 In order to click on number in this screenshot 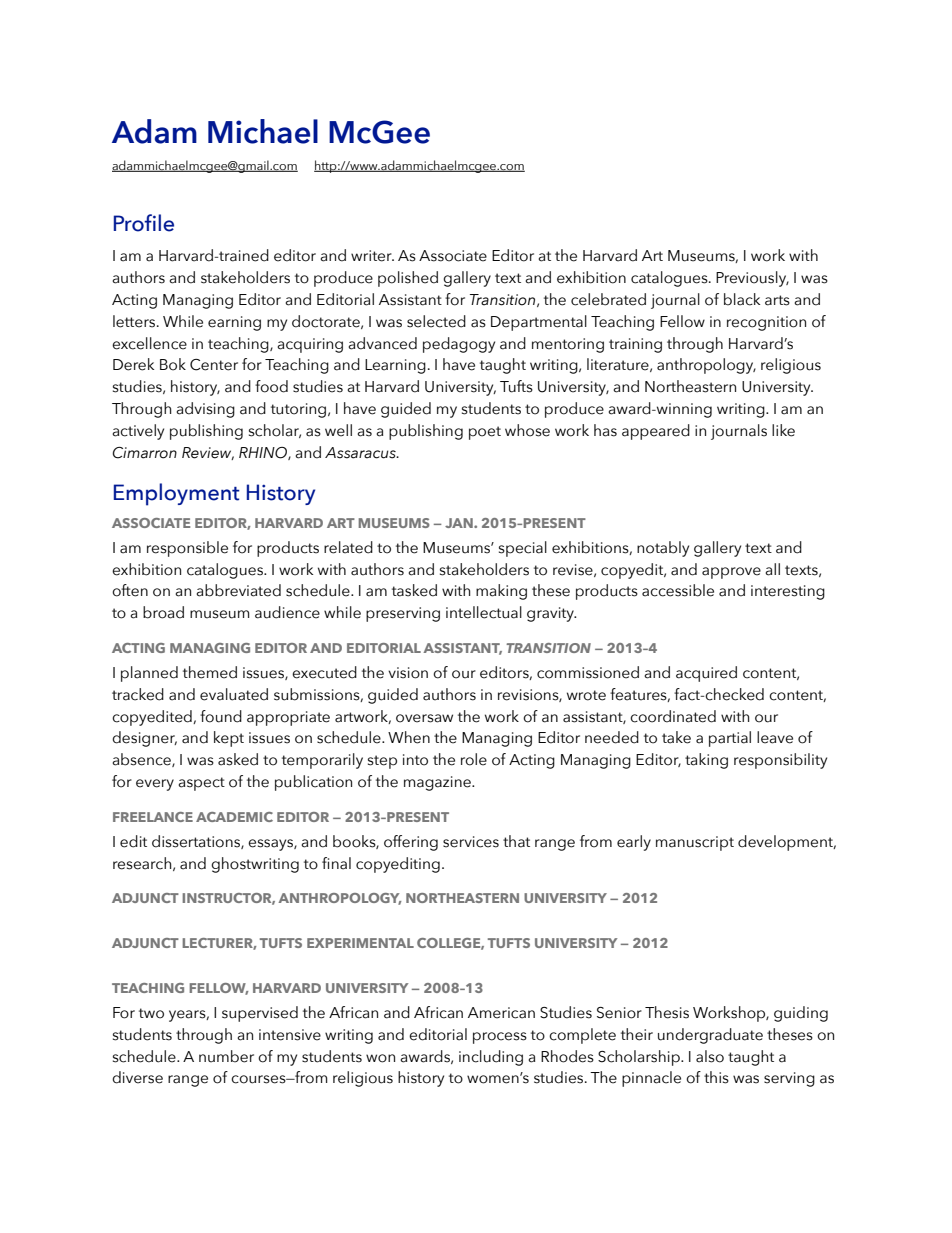, I will do `click(226, 1056)`.
